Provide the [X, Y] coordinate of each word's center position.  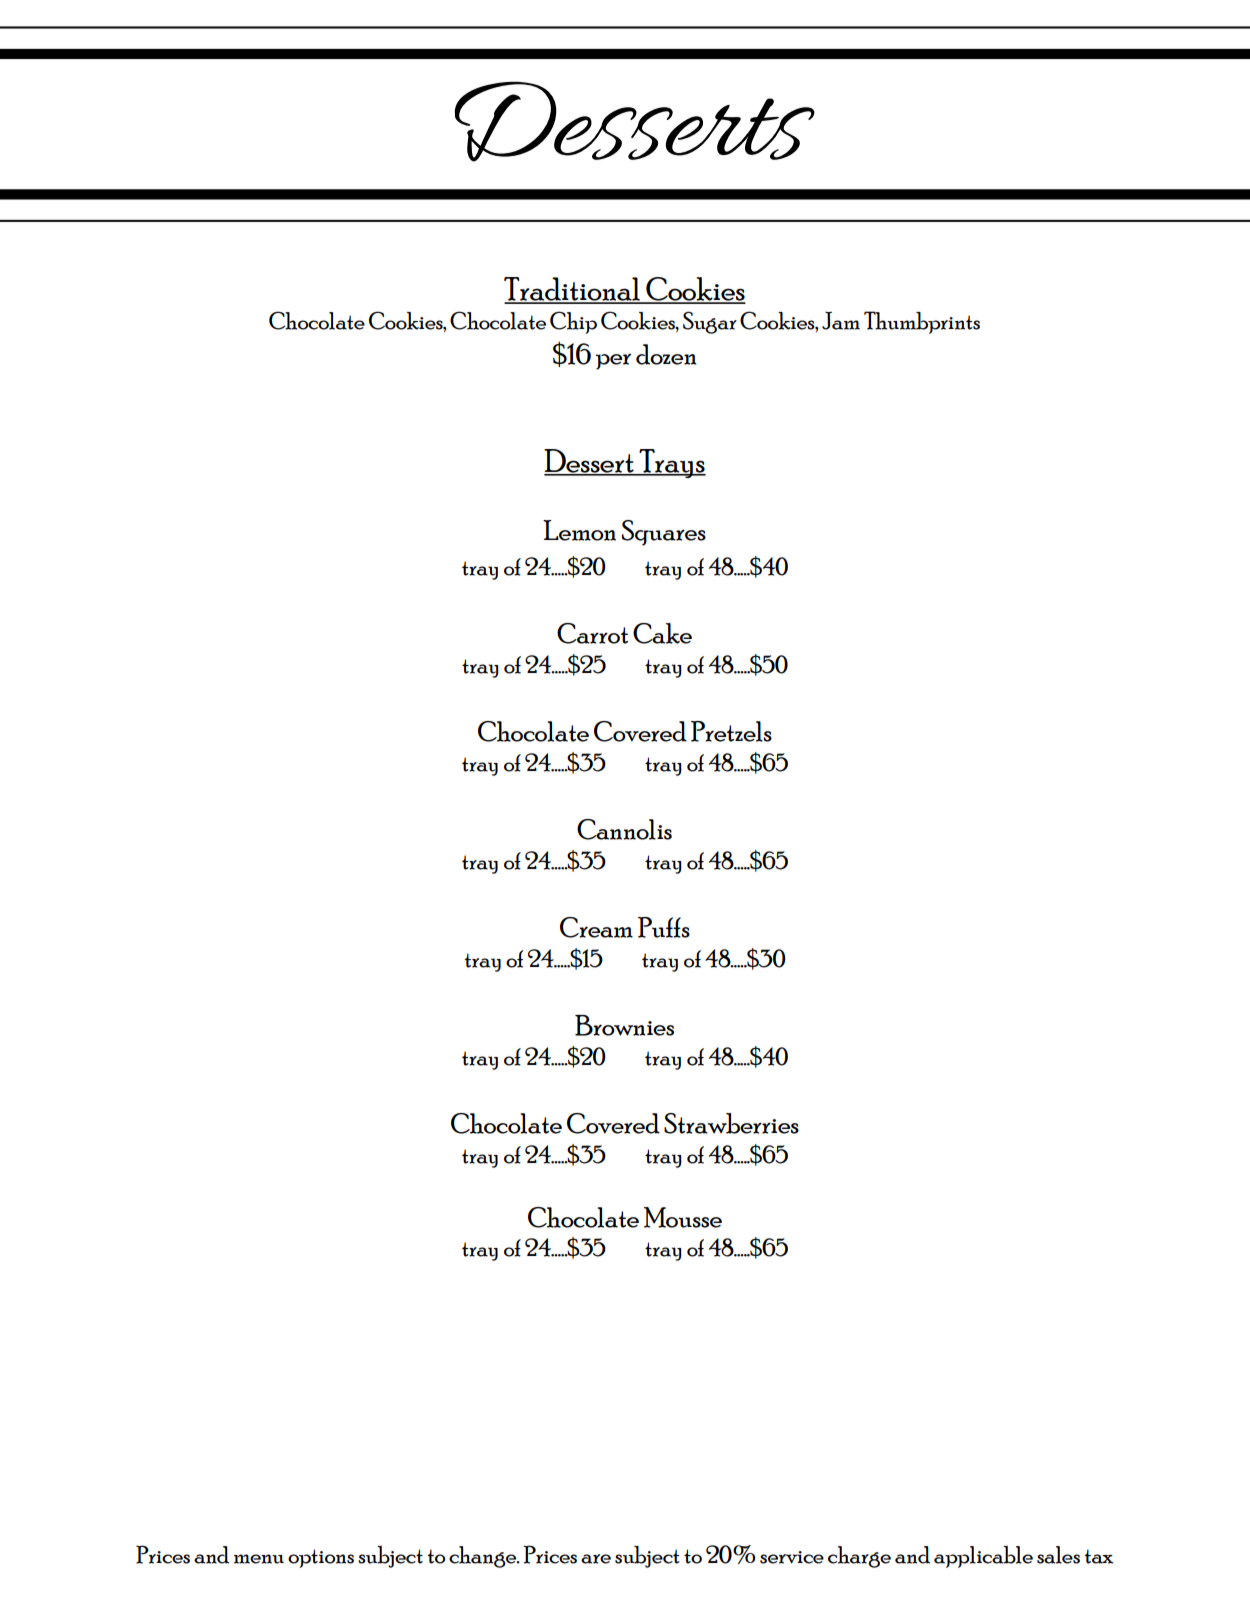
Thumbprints [922, 322]
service [792, 1557]
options [321, 1558]
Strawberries [731, 1123]
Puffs [664, 927]
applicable [983, 1557]
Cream [596, 927]
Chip [573, 322]
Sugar [710, 322]
